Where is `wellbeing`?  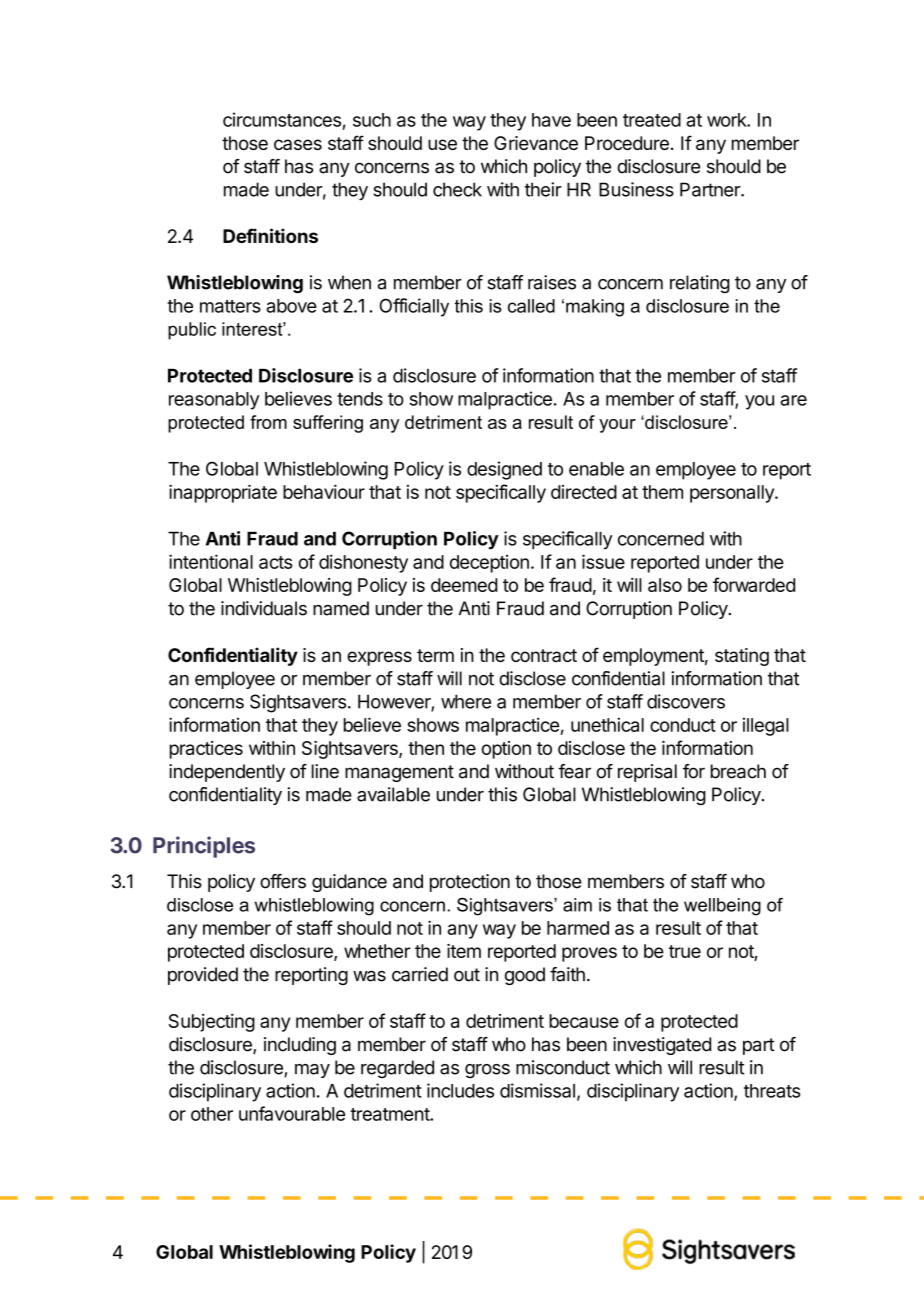 wellbeing is located at coordinates (722, 907).
